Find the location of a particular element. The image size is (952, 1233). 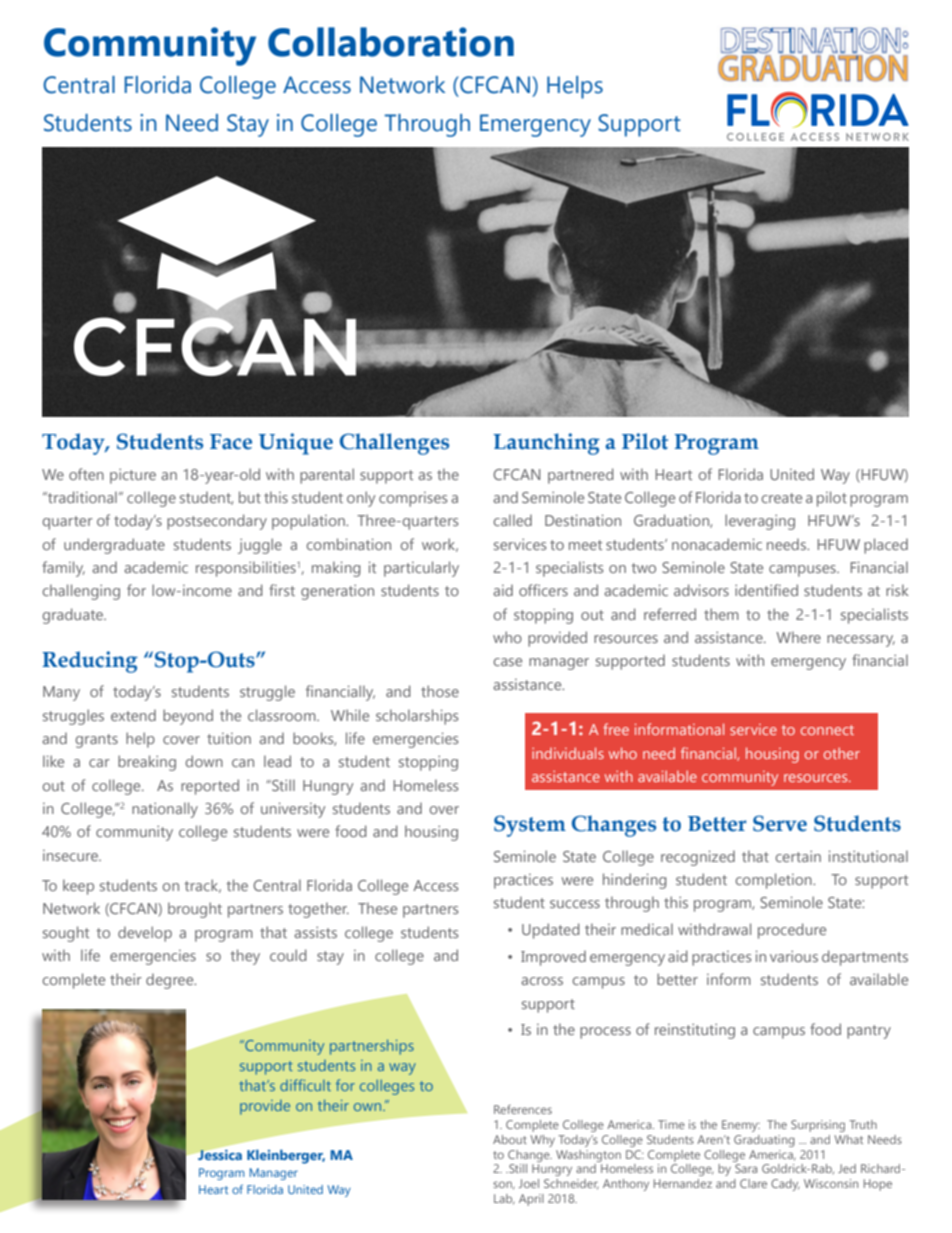

About is located at coordinates (510, 1139).
